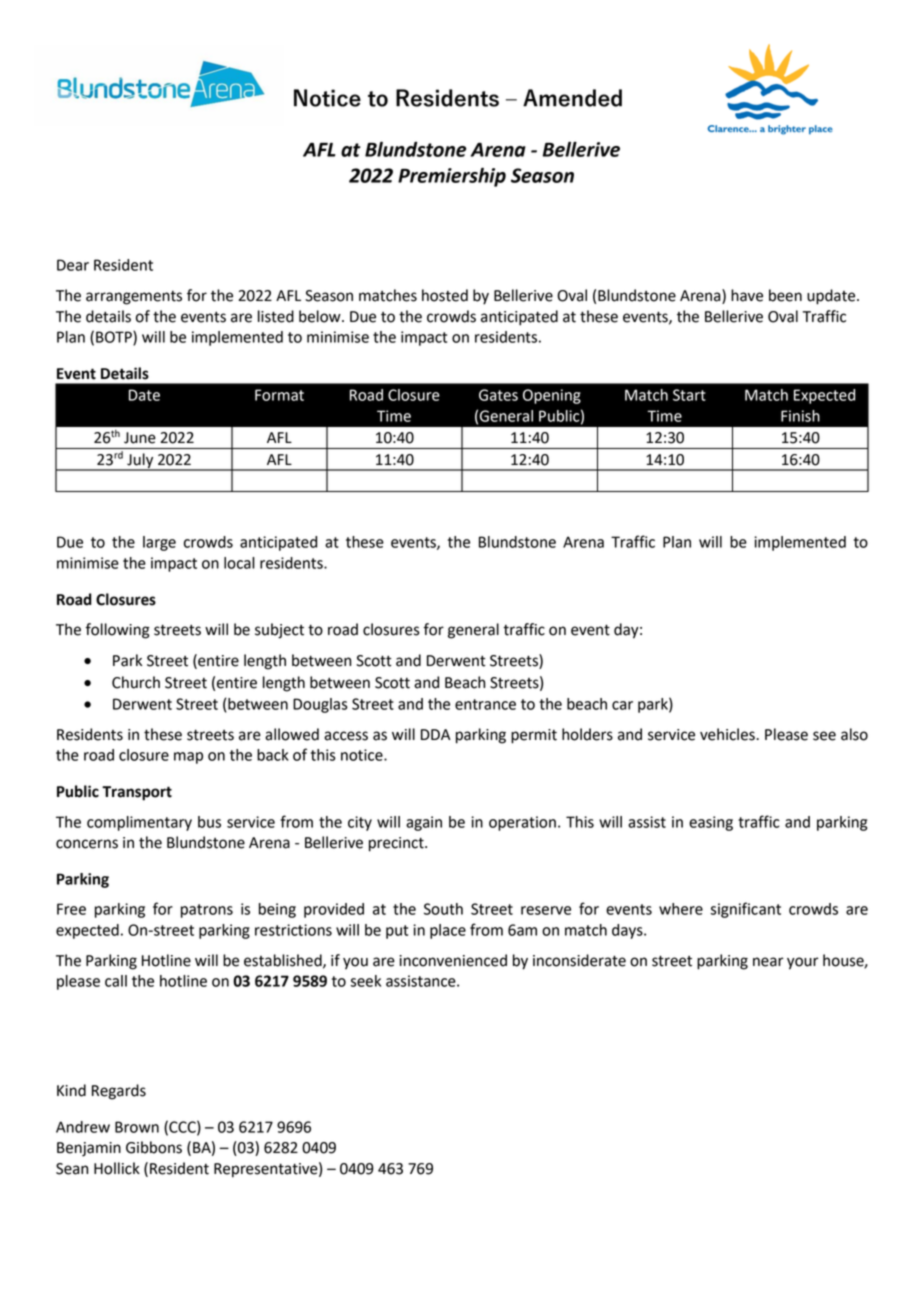  What do you see at coordinates (728, 734) in the screenshot?
I see `vehicles` at bounding box center [728, 734].
